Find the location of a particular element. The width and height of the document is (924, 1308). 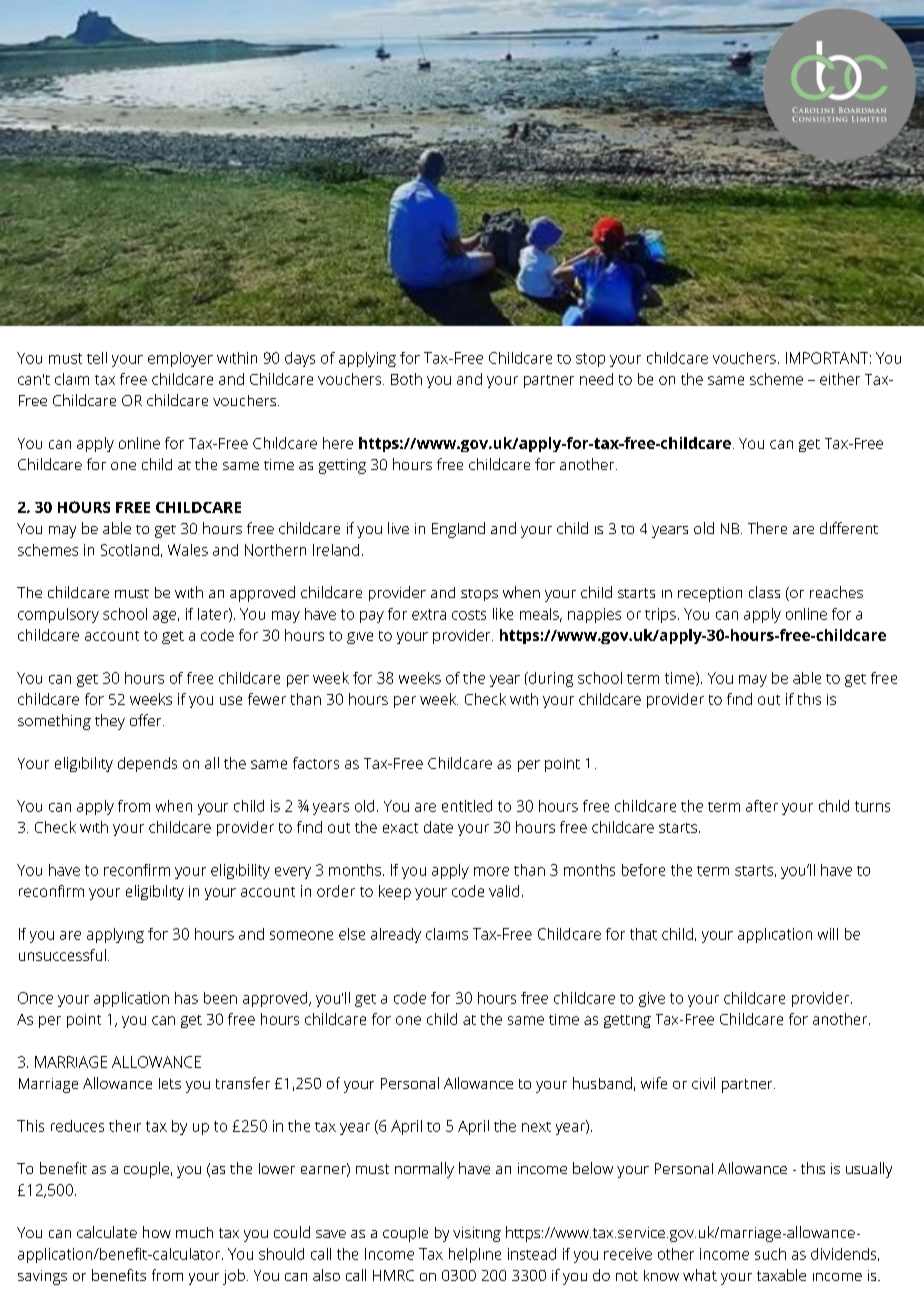

class is located at coordinates (764, 592).
